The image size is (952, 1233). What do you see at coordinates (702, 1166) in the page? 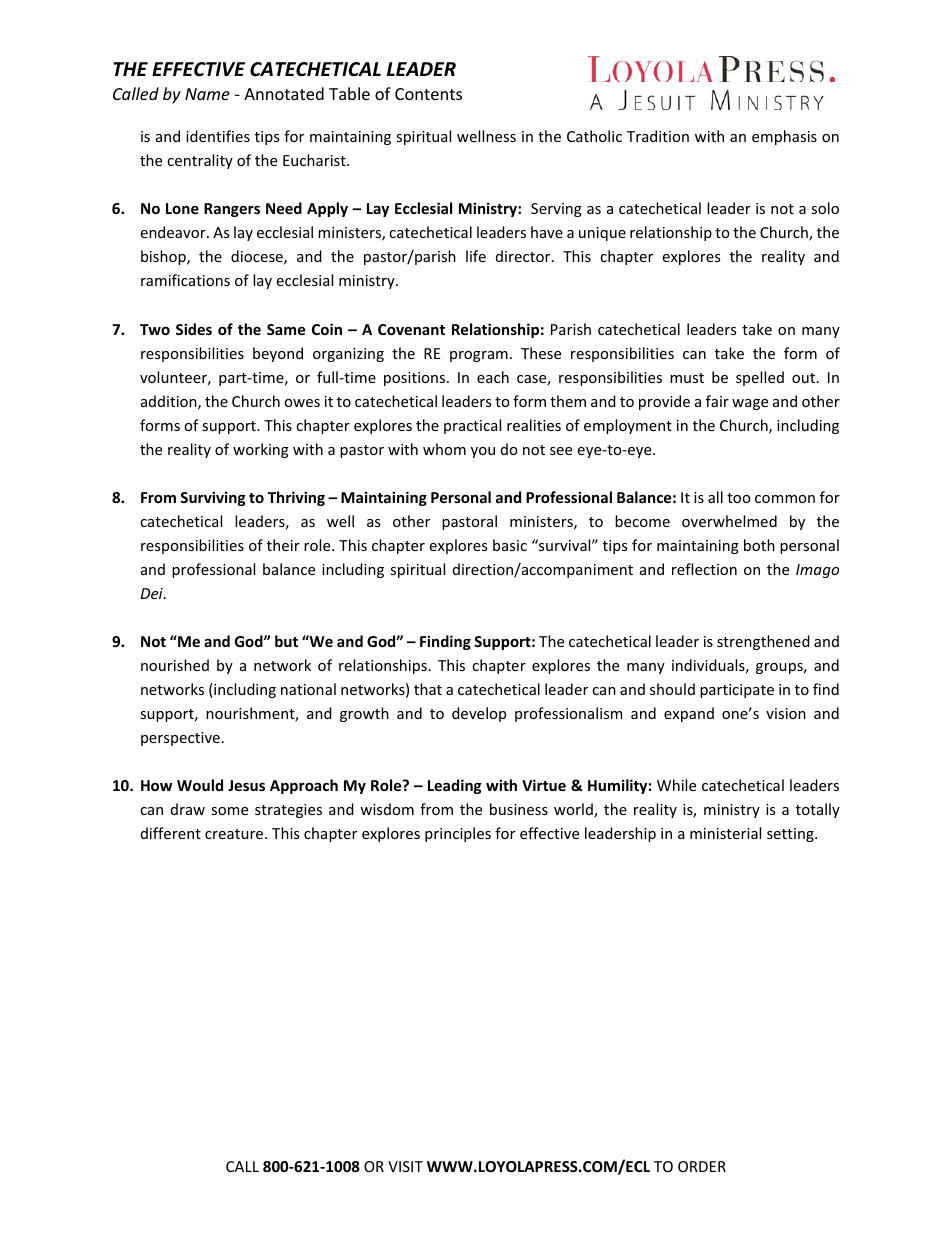
I see `ORDER` at bounding box center [702, 1166].
